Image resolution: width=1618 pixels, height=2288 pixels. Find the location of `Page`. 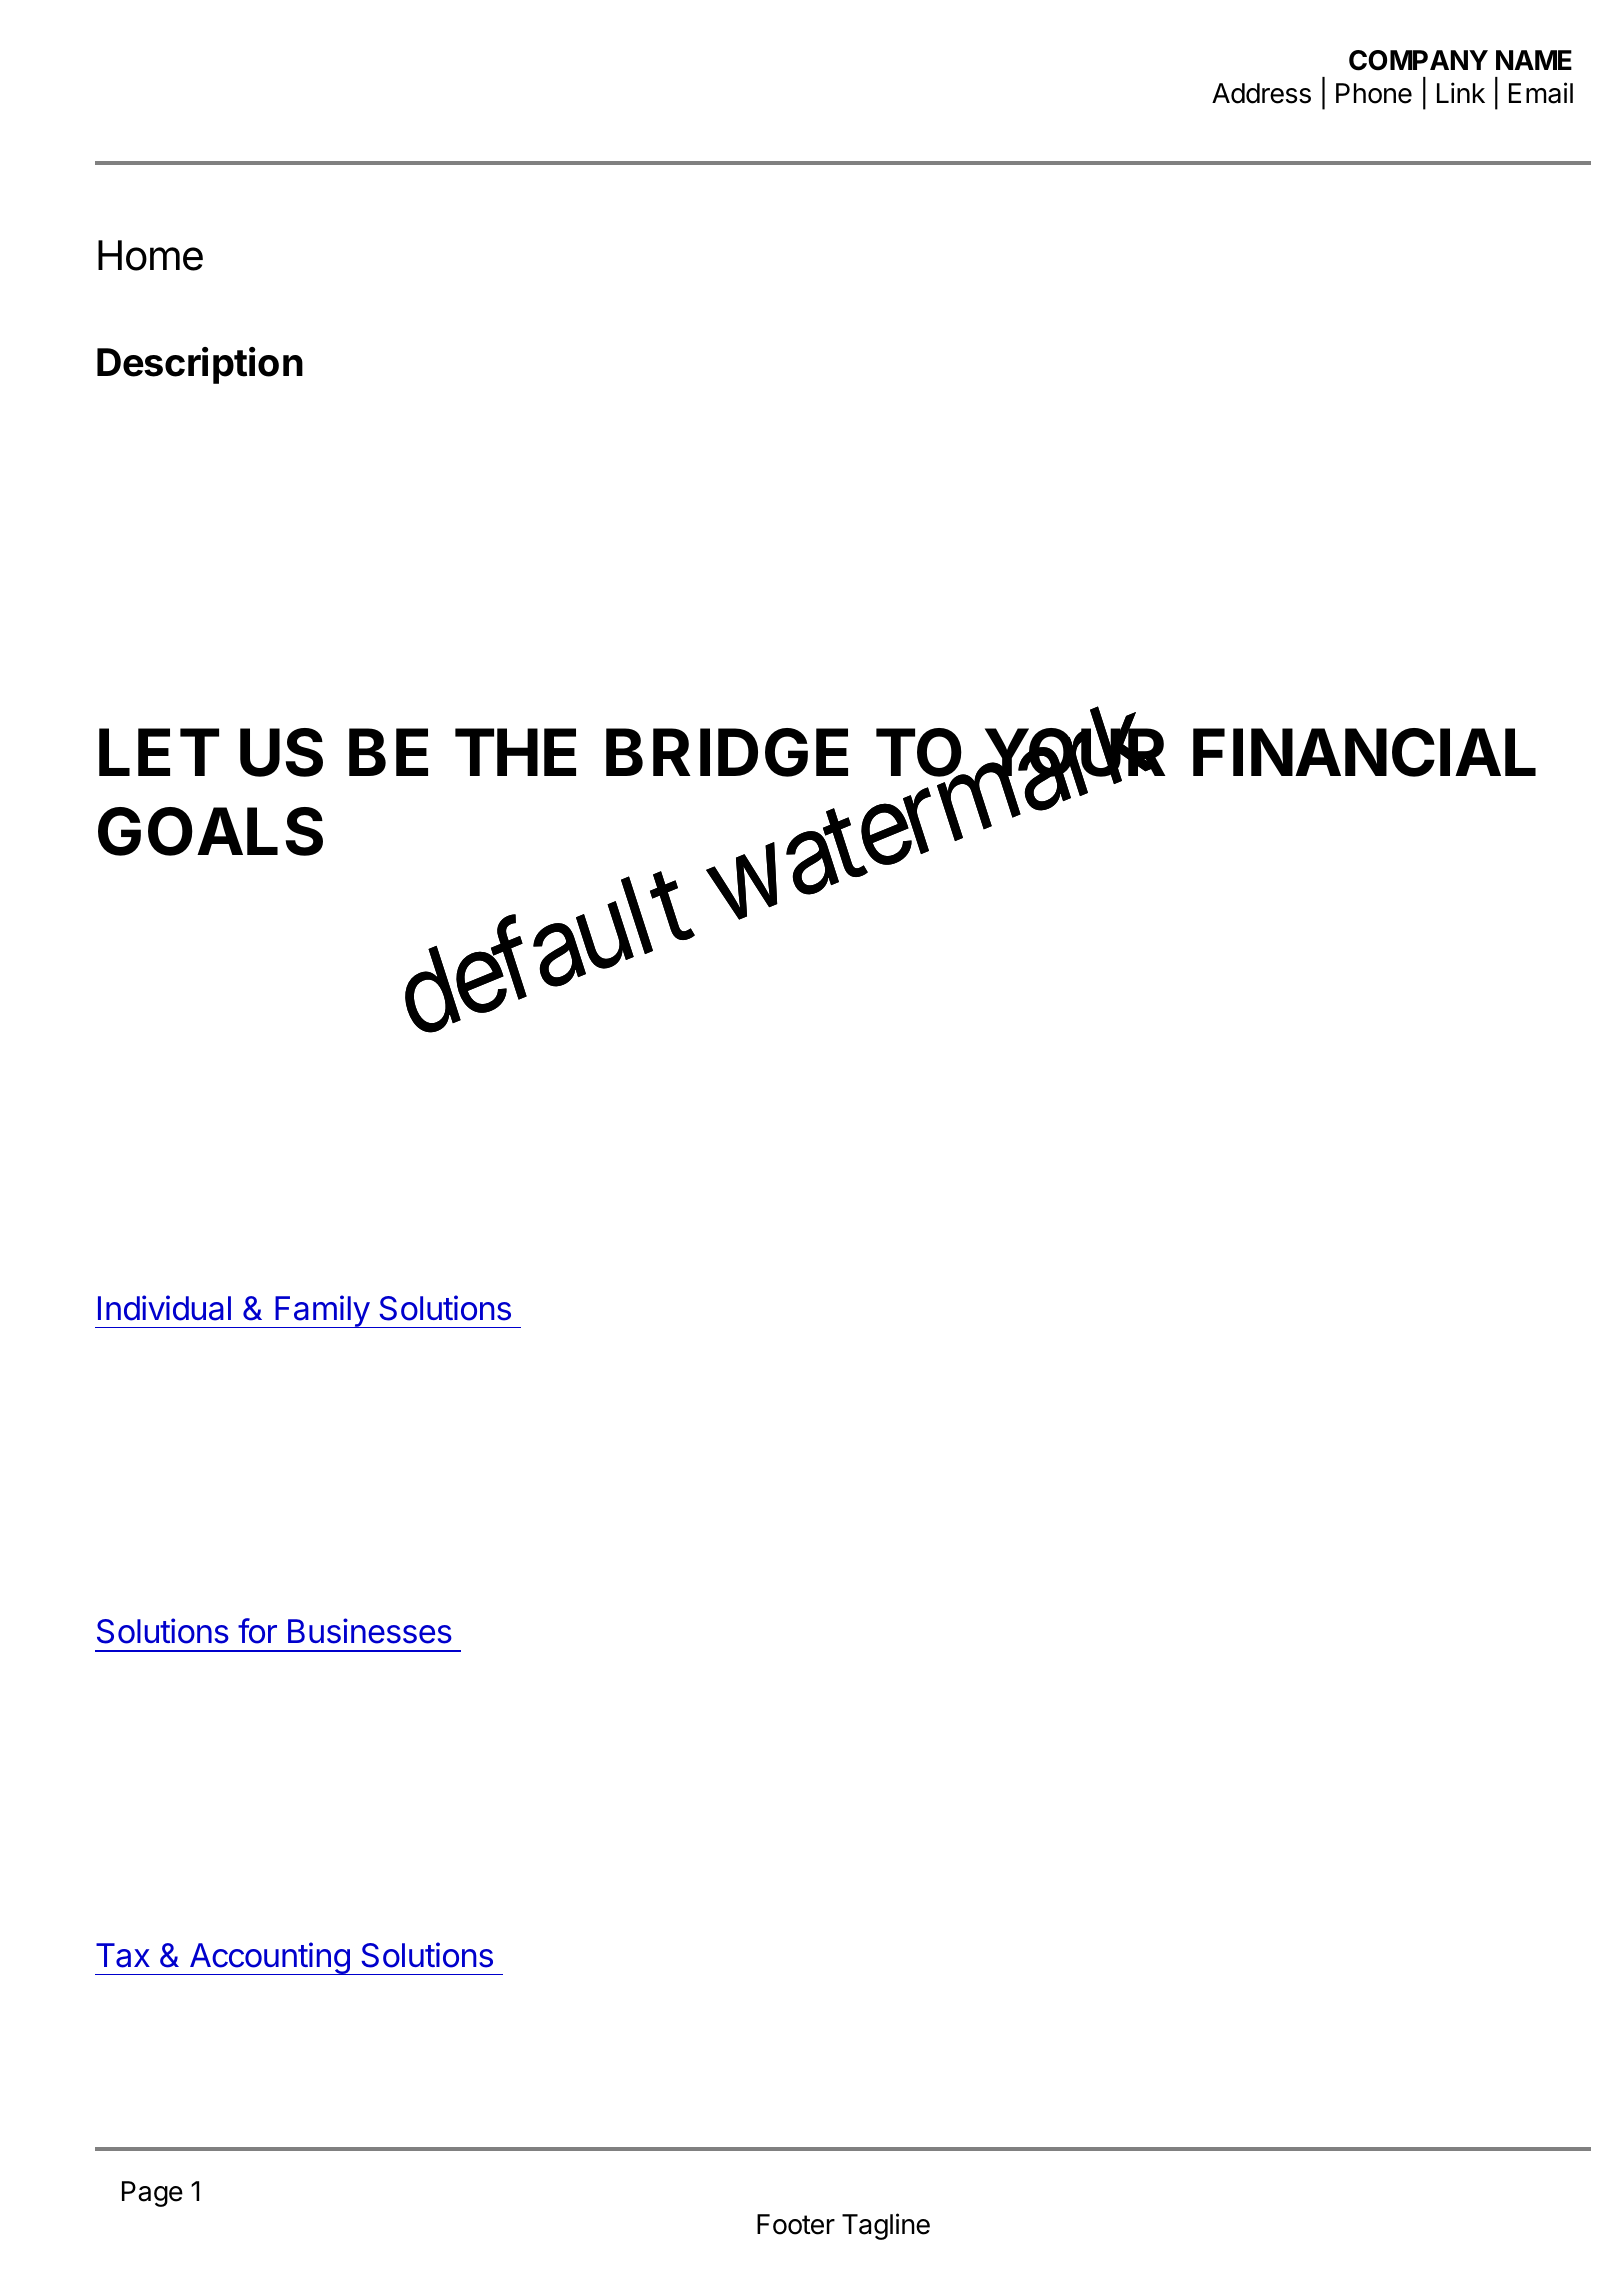

Page is located at coordinates (152, 2194).
